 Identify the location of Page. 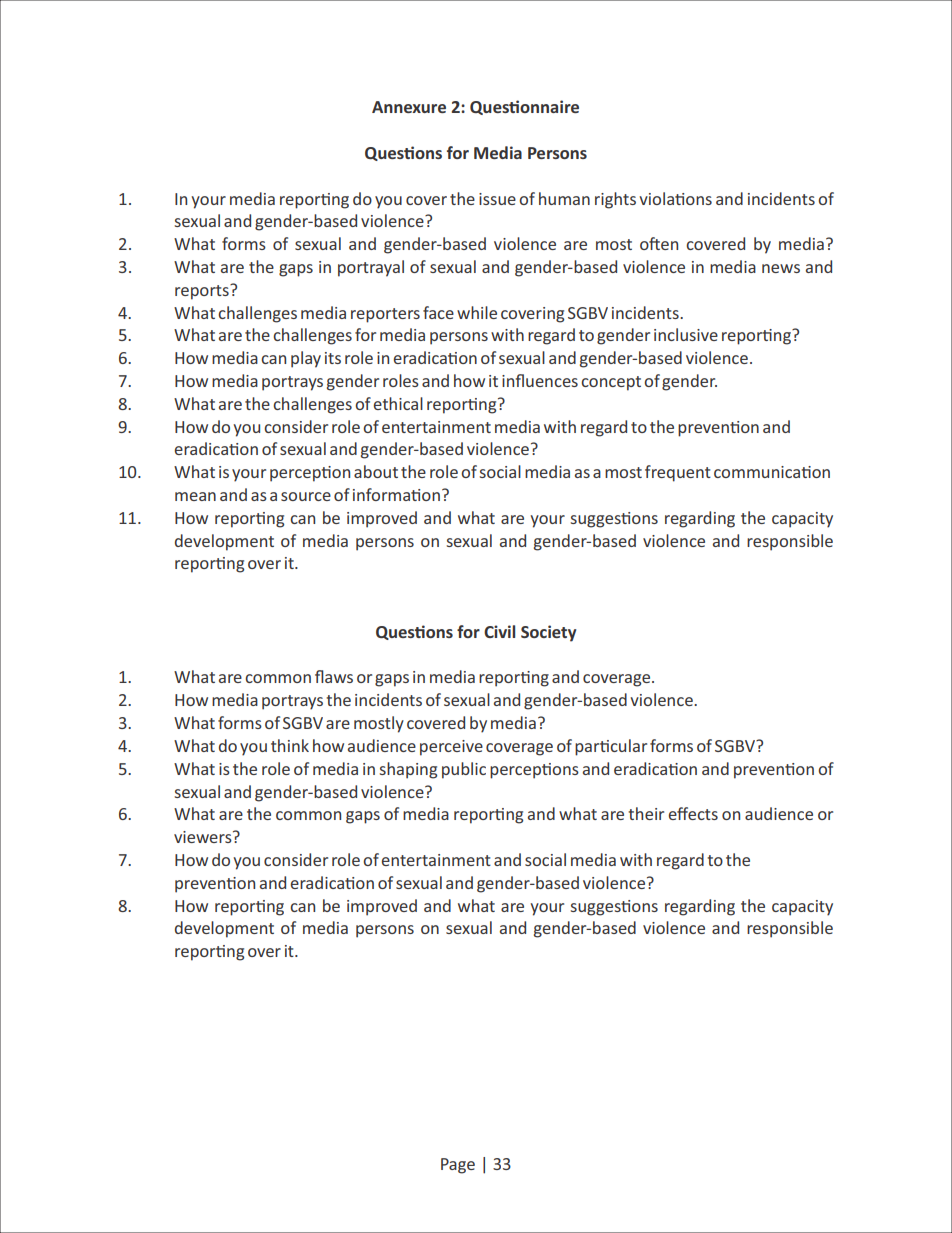
(458, 1166).
